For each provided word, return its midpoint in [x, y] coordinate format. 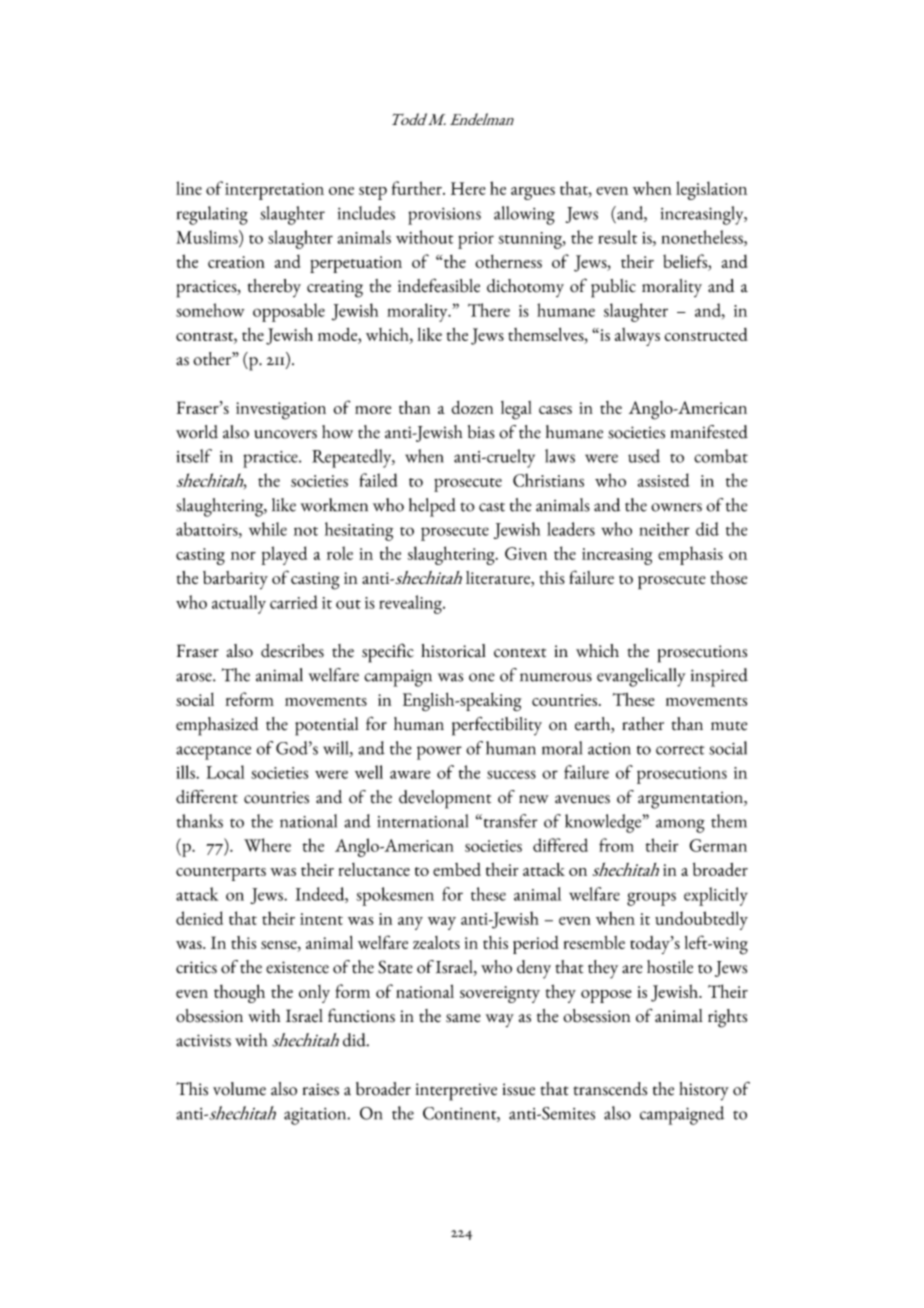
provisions [444, 216]
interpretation [274, 191]
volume [239, 1089]
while [268, 529]
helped [432, 507]
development [445, 799]
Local [225, 772]
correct [680, 750]
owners [676, 507]
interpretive [456, 1092]
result [617, 237]
